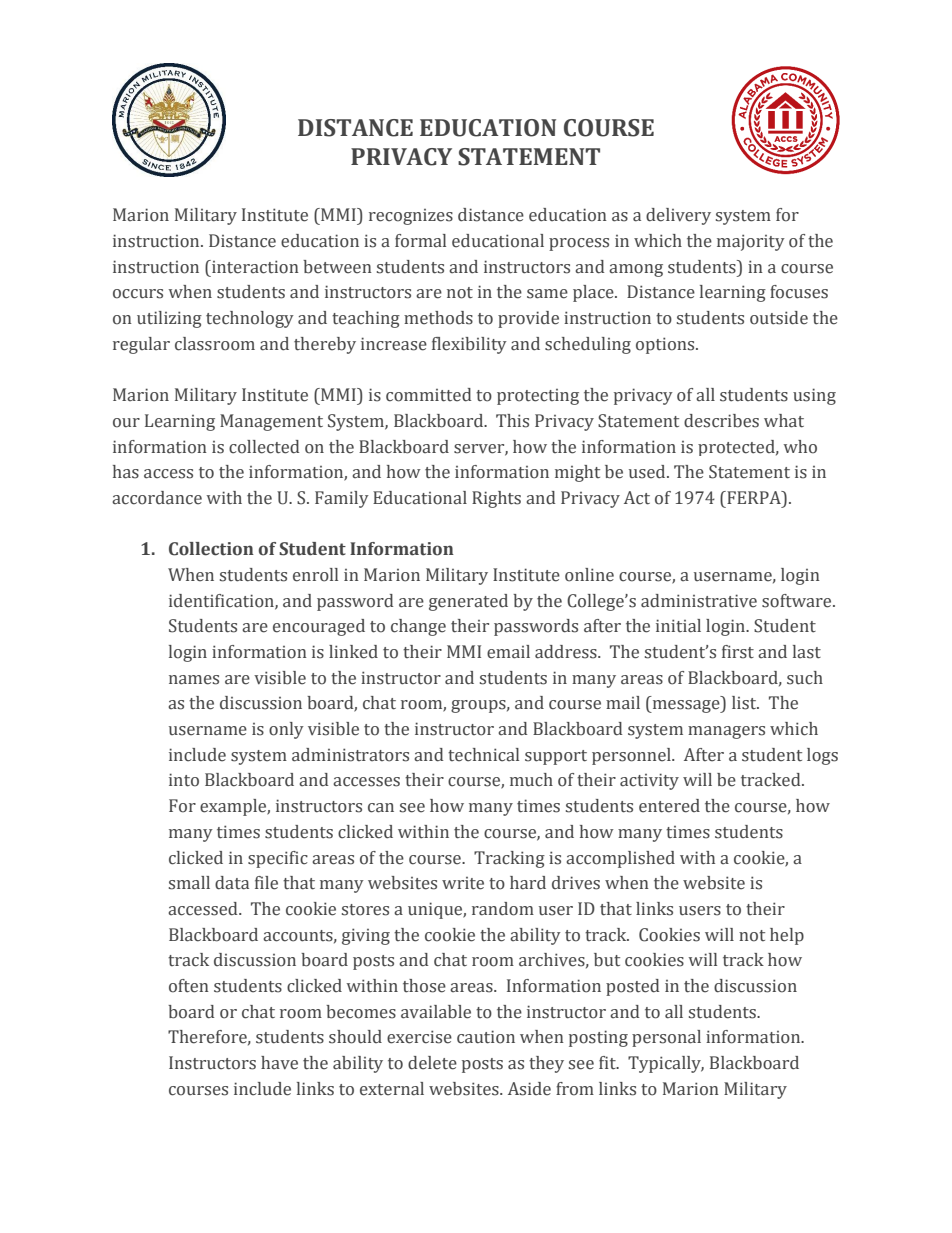 The height and width of the screenshot is (1233, 952). What do you see at coordinates (264, 447) in the screenshot?
I see `collected` at bounding box center [264, 447].
